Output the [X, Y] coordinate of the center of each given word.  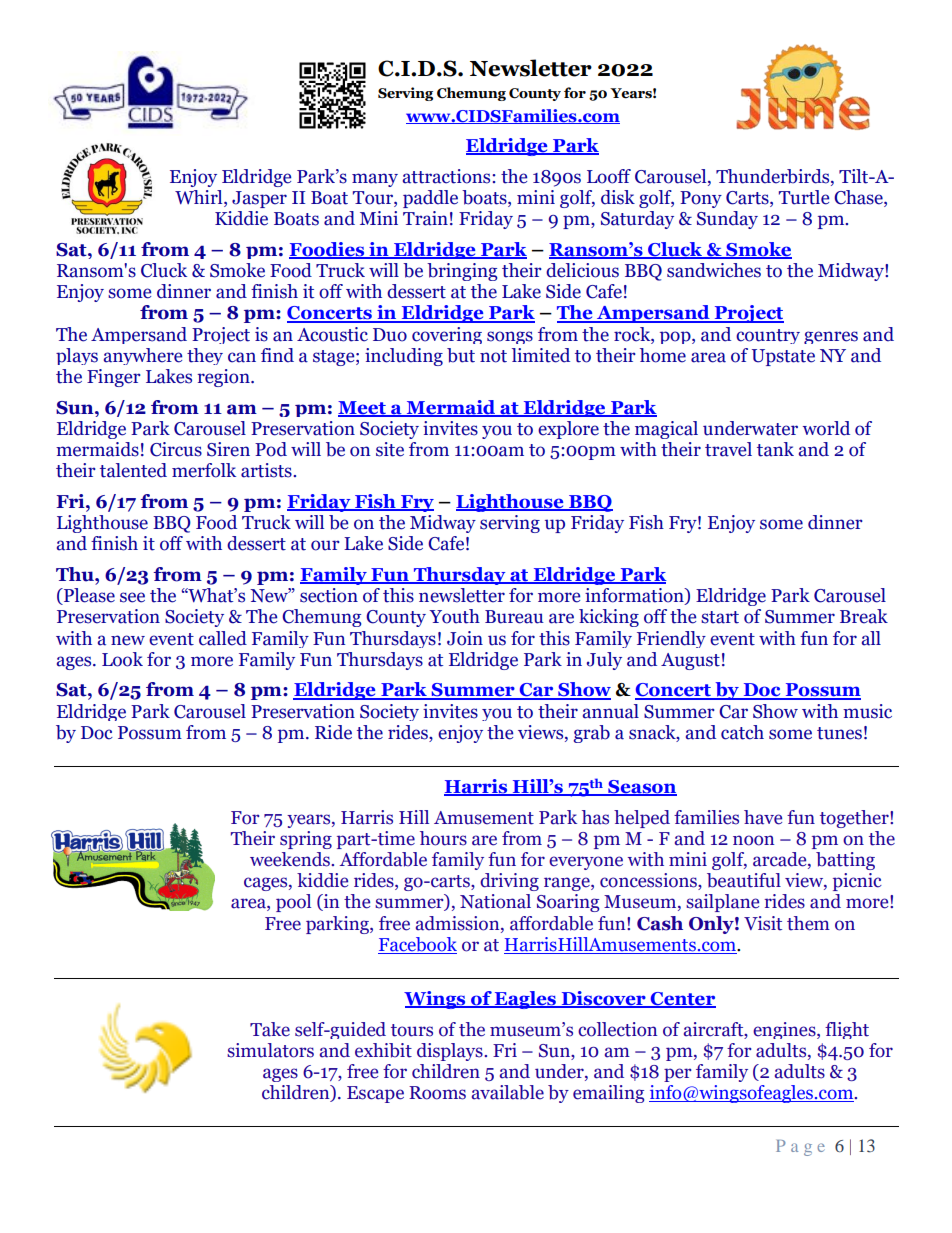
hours [443, 838]
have [763, 817]
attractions [448, 176]
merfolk [204, 470]
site [390, 449]
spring [306, 840]
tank [775, 449]
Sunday [727, 220]
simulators [270, 1050]
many [375, 180]
